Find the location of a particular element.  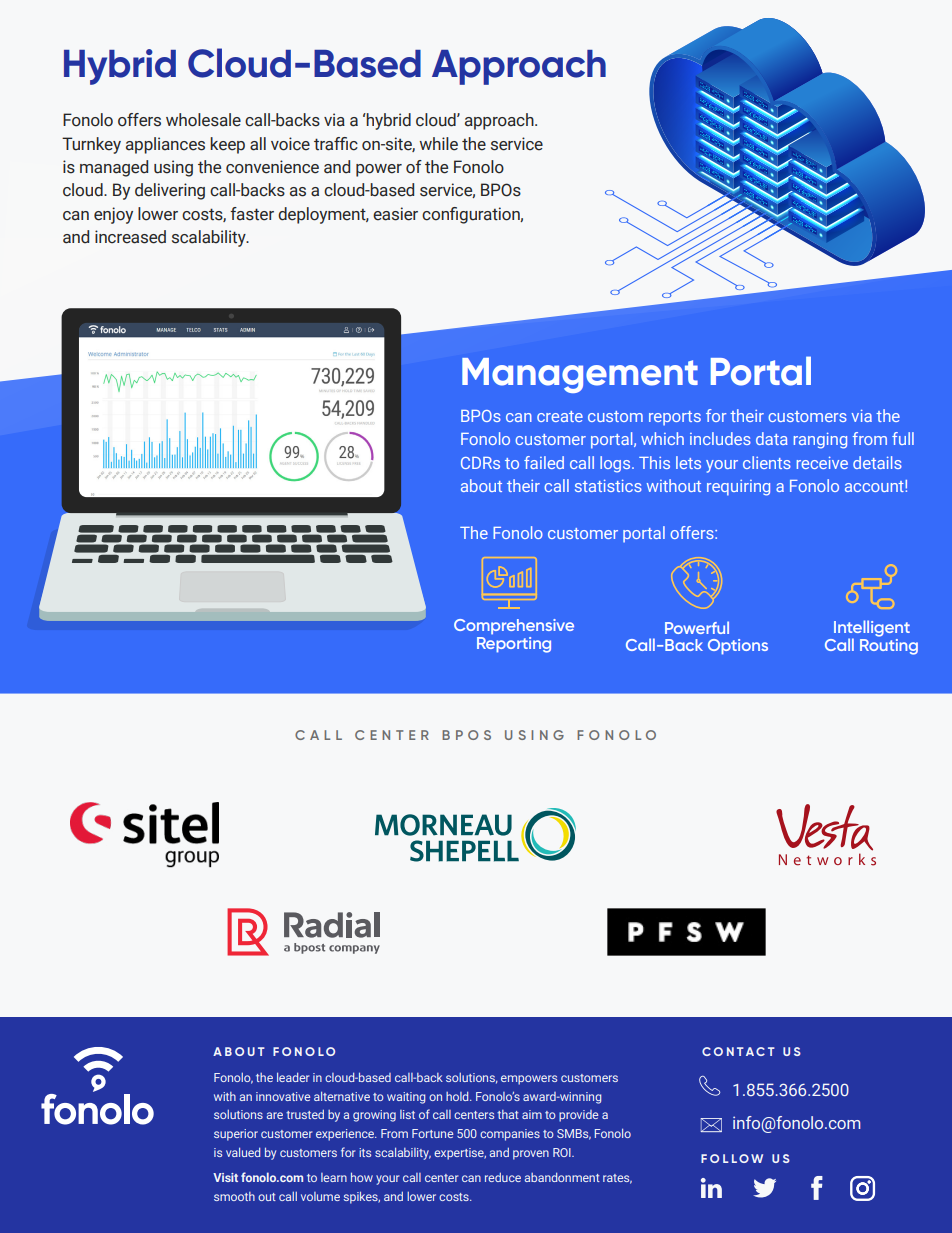

ranging is located at coordinates (820, 441).
